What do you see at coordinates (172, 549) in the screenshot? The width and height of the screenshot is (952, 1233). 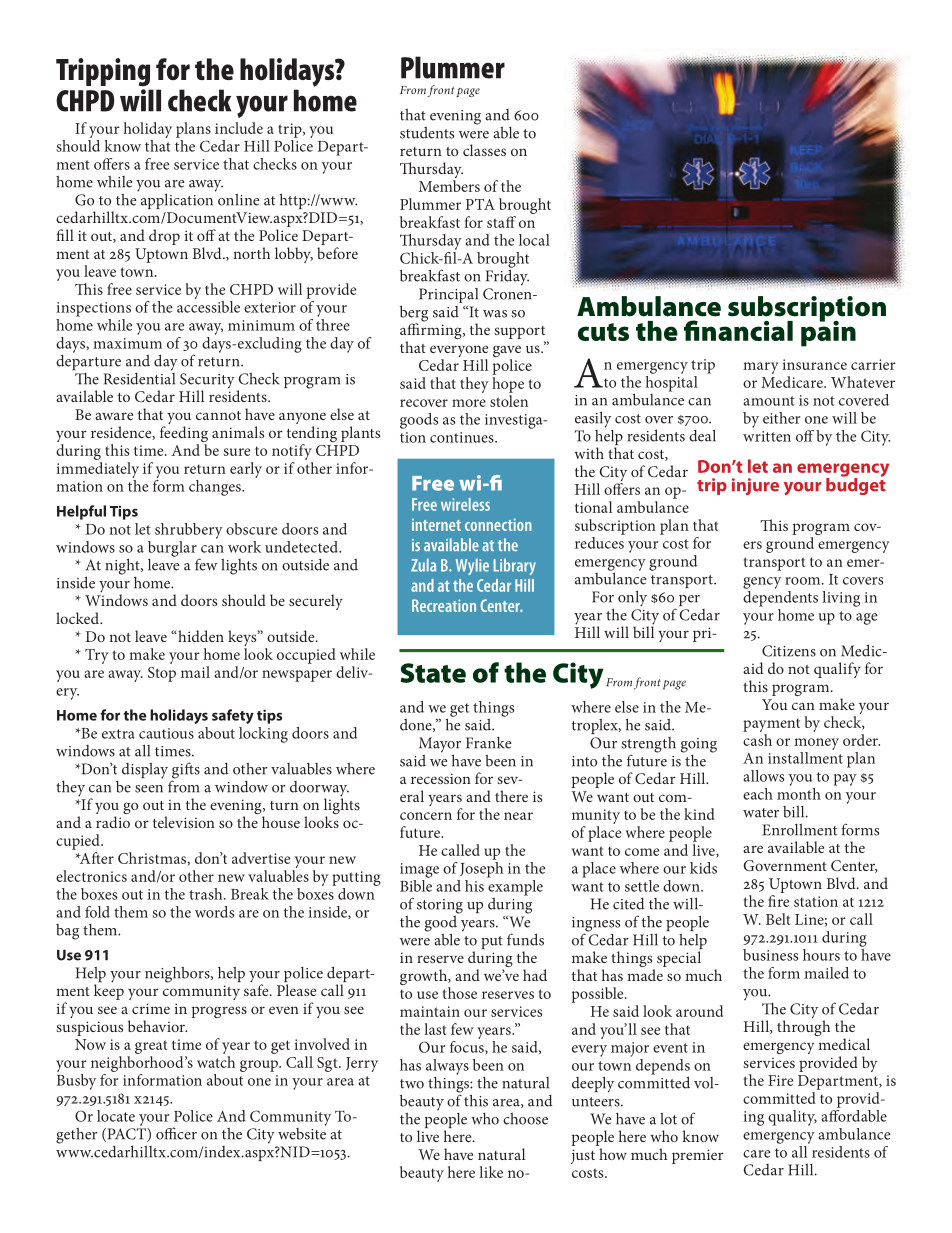 I see `burglar` at bounding box center [172, 549].
